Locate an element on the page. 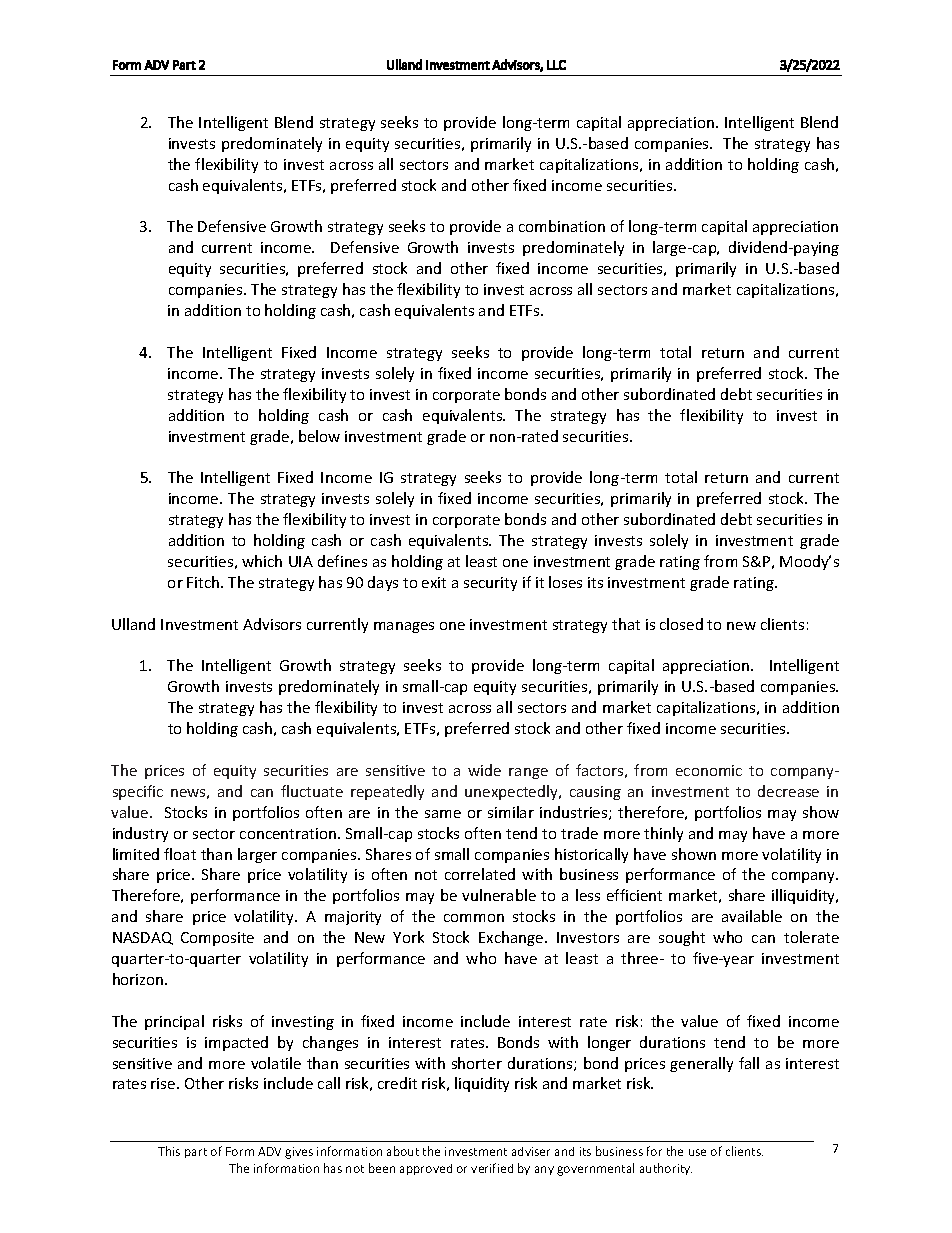 Image resolution: width=952 pixels, height=1233 pixels. security is located at coordinates (490, 584).
